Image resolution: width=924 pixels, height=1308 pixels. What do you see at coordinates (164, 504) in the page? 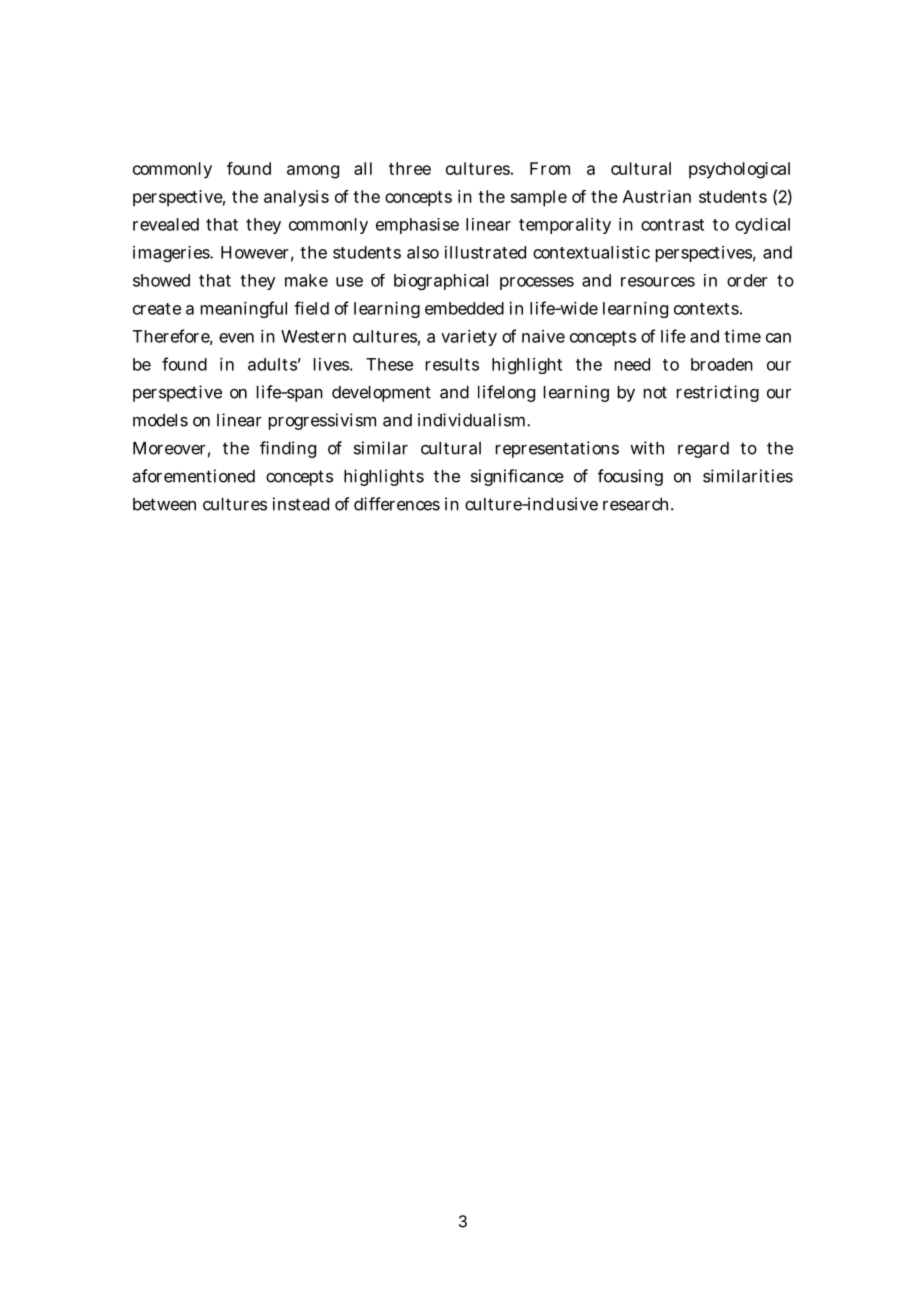
I see `between` at bounding box center [164, 504].
